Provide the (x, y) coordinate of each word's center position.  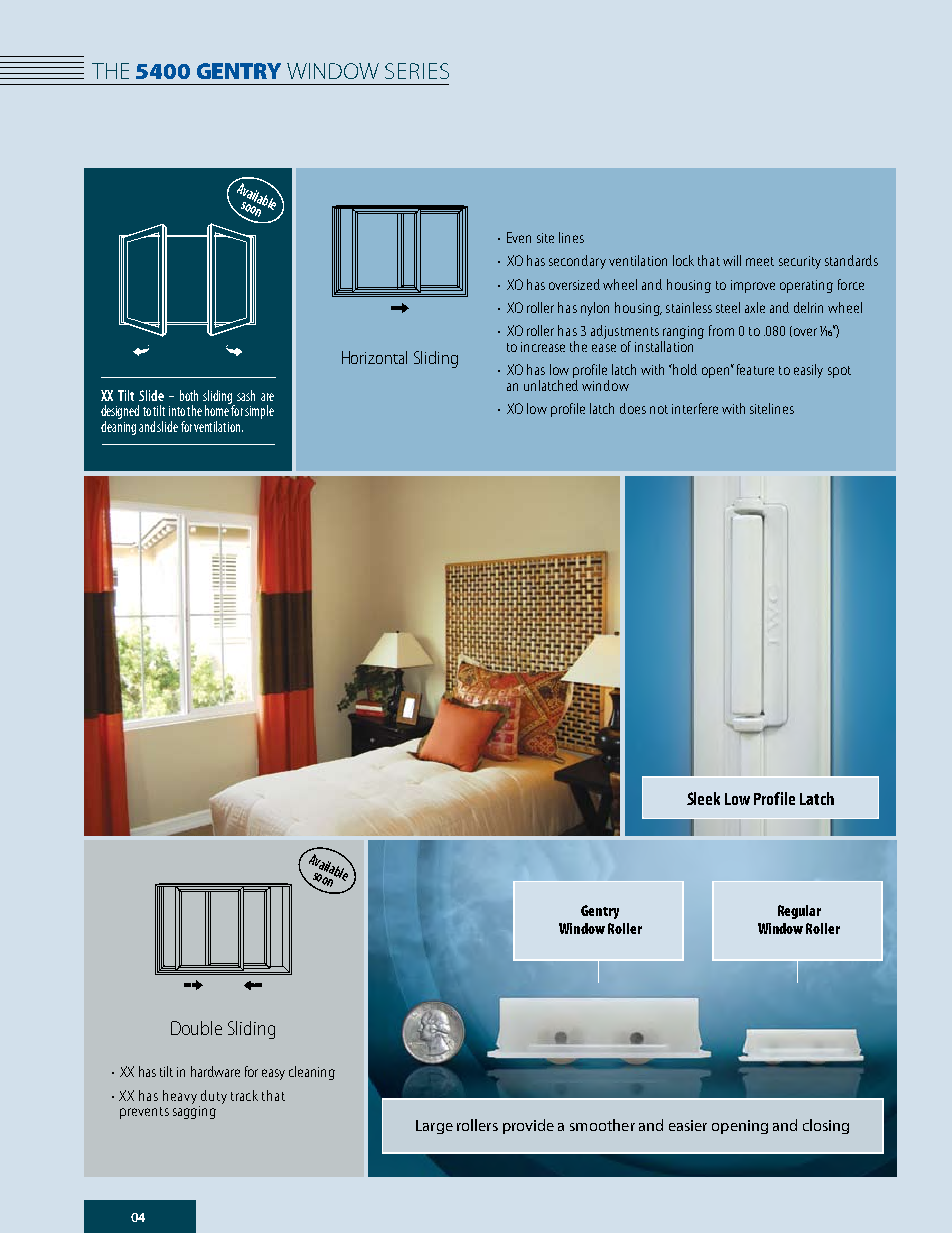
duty (213, 1098)
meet (760, 261)
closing (826, 1126)
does (633, 408)
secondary (577, 262)
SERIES (417, 71)
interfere (695, 408)
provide (528, 1126)
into (177, 411)
